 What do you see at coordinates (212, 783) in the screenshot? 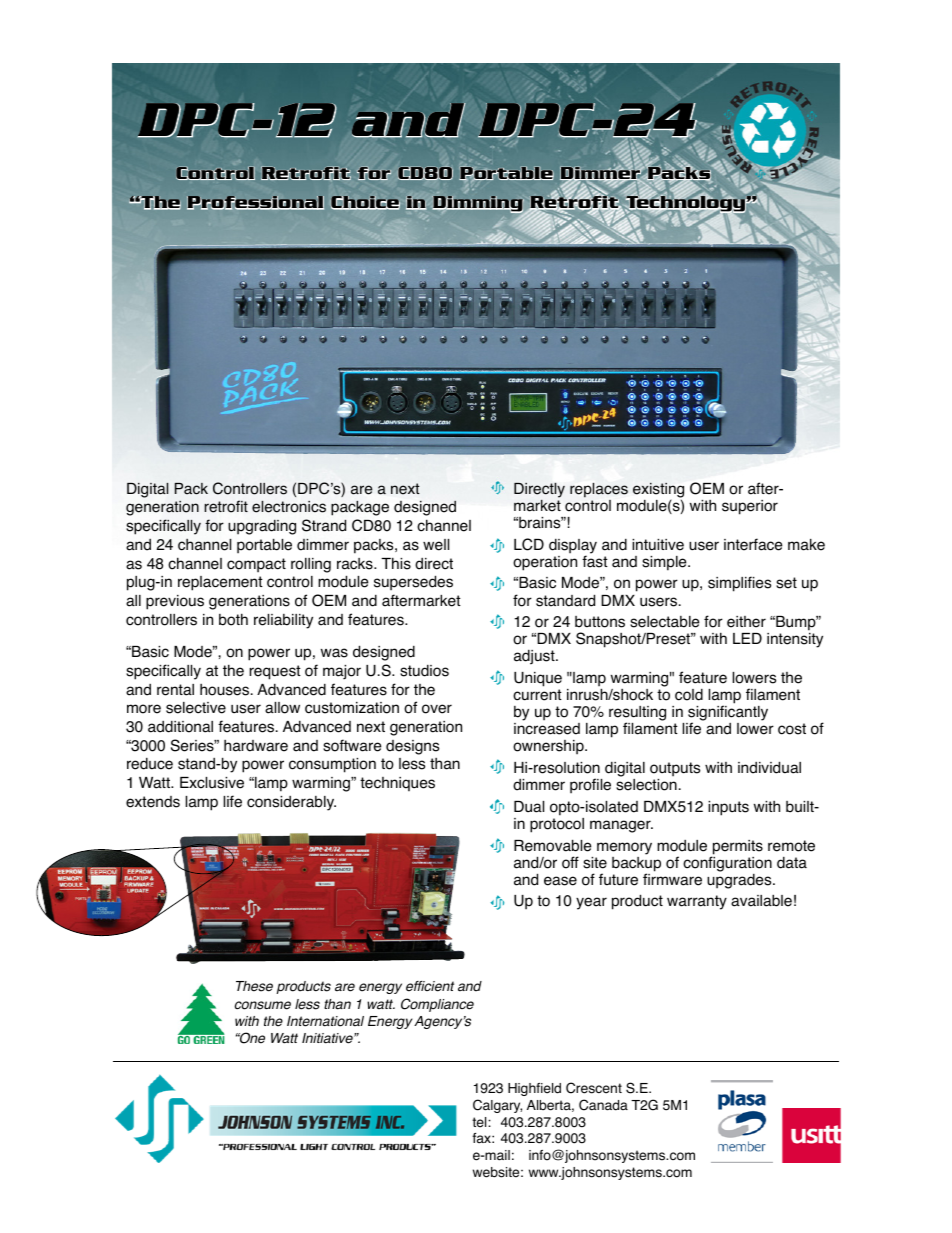
I see `Exclusive` at bounding box center [212, 783].
